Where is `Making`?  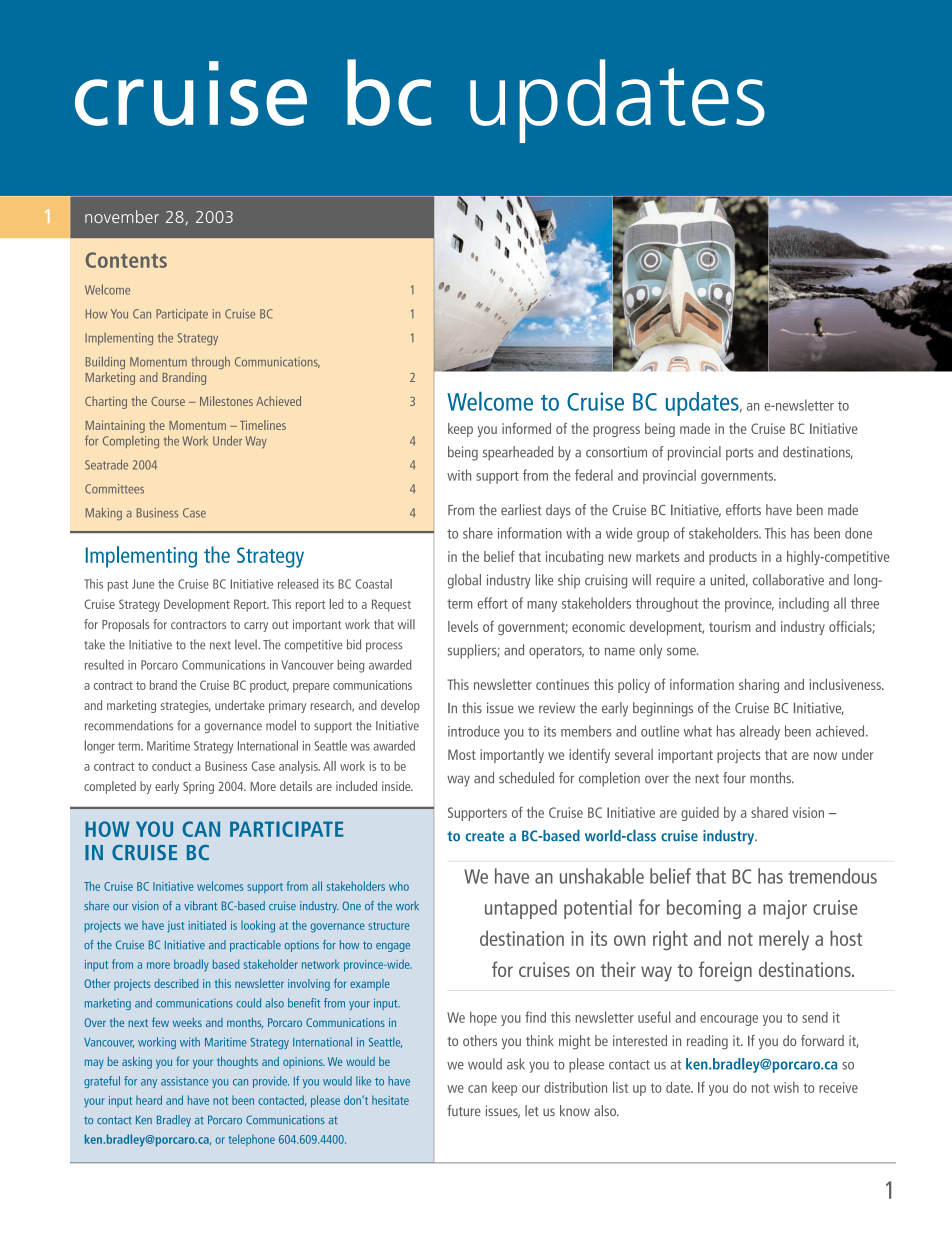 Making is located at coordinates (104, 513).
